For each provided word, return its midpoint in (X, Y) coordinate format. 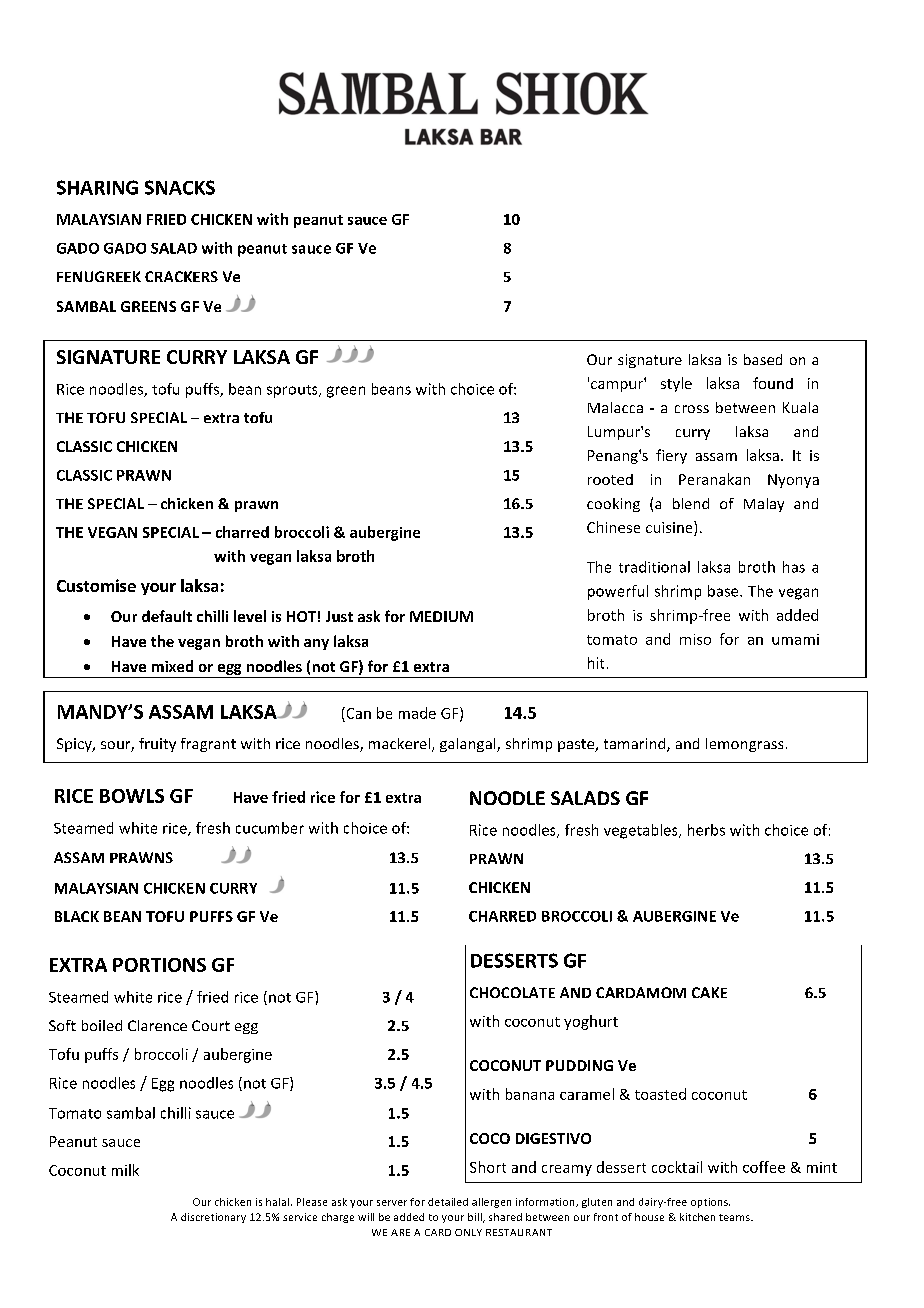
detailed (448, 1202)
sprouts (293, 391)
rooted (610, 479)
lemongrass (744, 745)
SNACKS (180, 187)
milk (125, 1170)
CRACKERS (181, 276)
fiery (671, 456)
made (417, 713)
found (773, 383)
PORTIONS (159, 965)
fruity (157, 745)
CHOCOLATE (512, 992)
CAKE (709, 992)
